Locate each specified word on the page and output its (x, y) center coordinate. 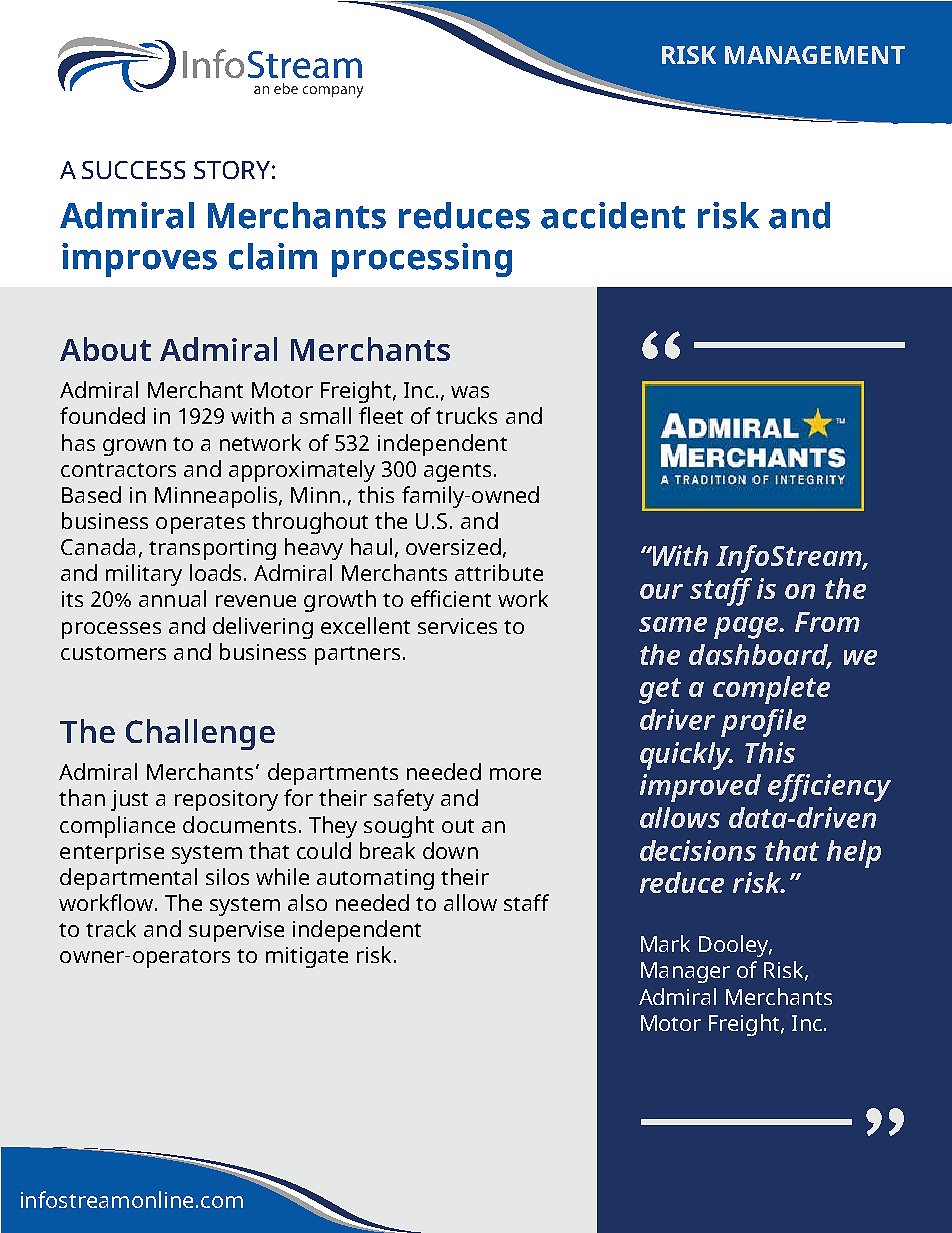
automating (375, 879)
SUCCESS (133, 170)
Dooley (734, 946)
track (111, 928)
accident (613, 215)
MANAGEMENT (815, 55)
